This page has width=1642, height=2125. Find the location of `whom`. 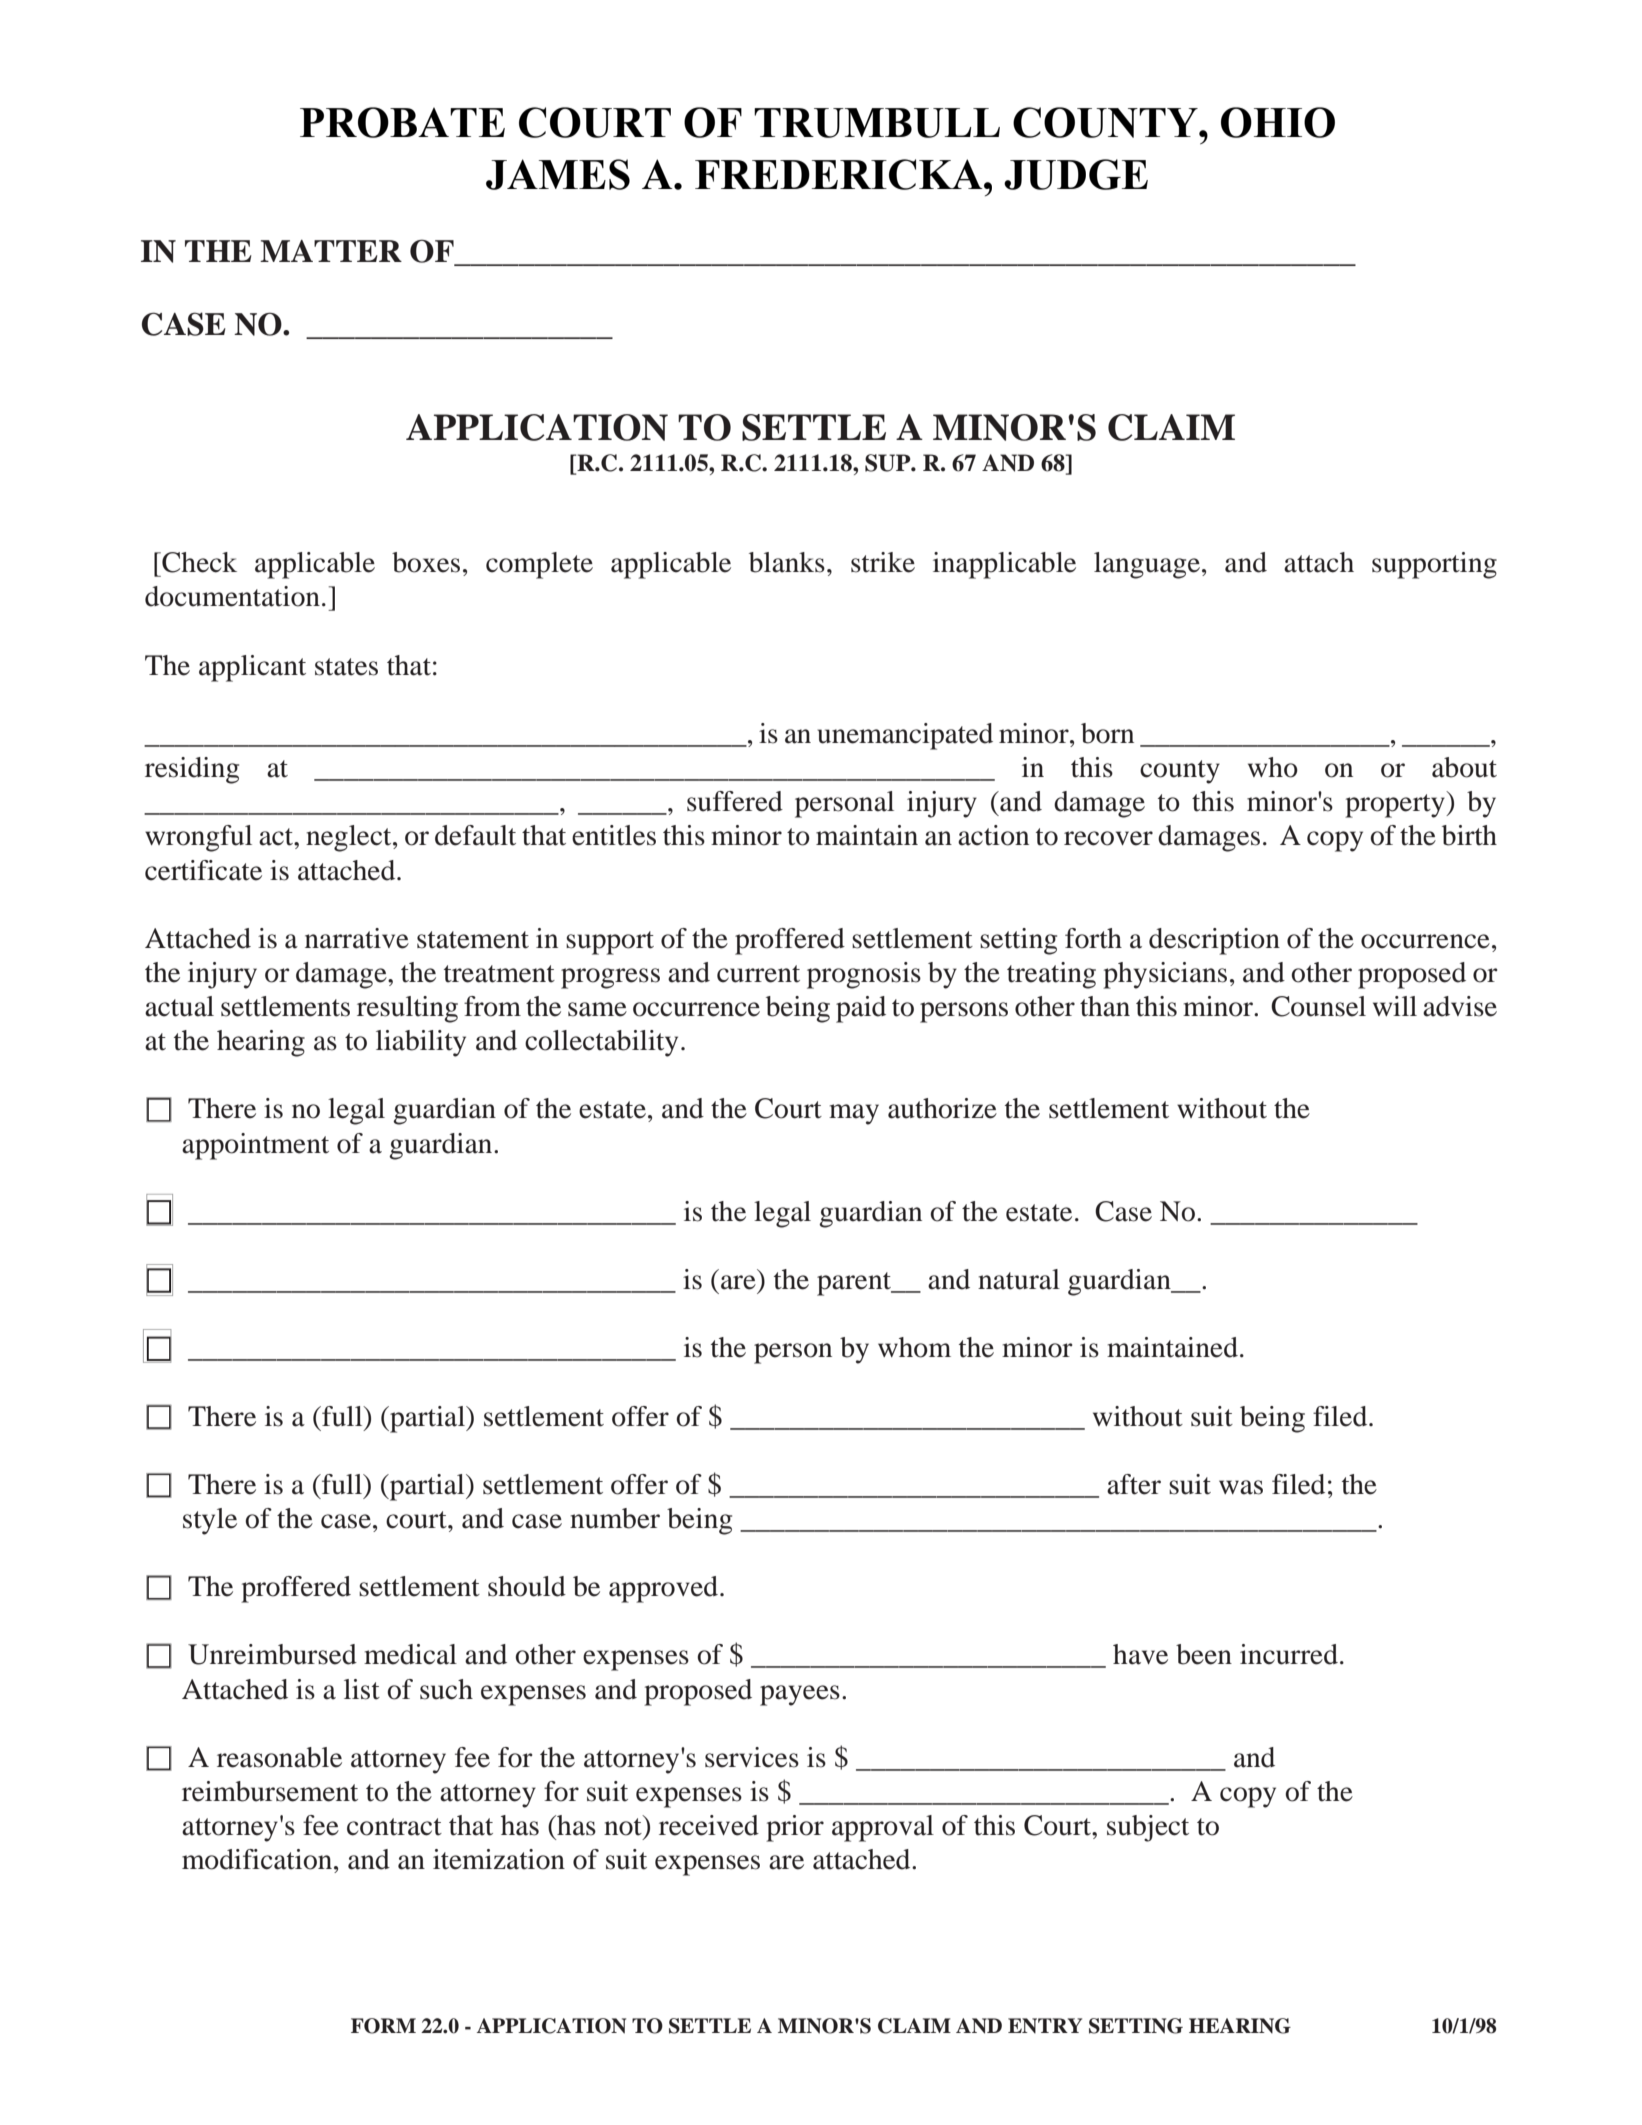

whom is located at coordinates (914, 1347).
